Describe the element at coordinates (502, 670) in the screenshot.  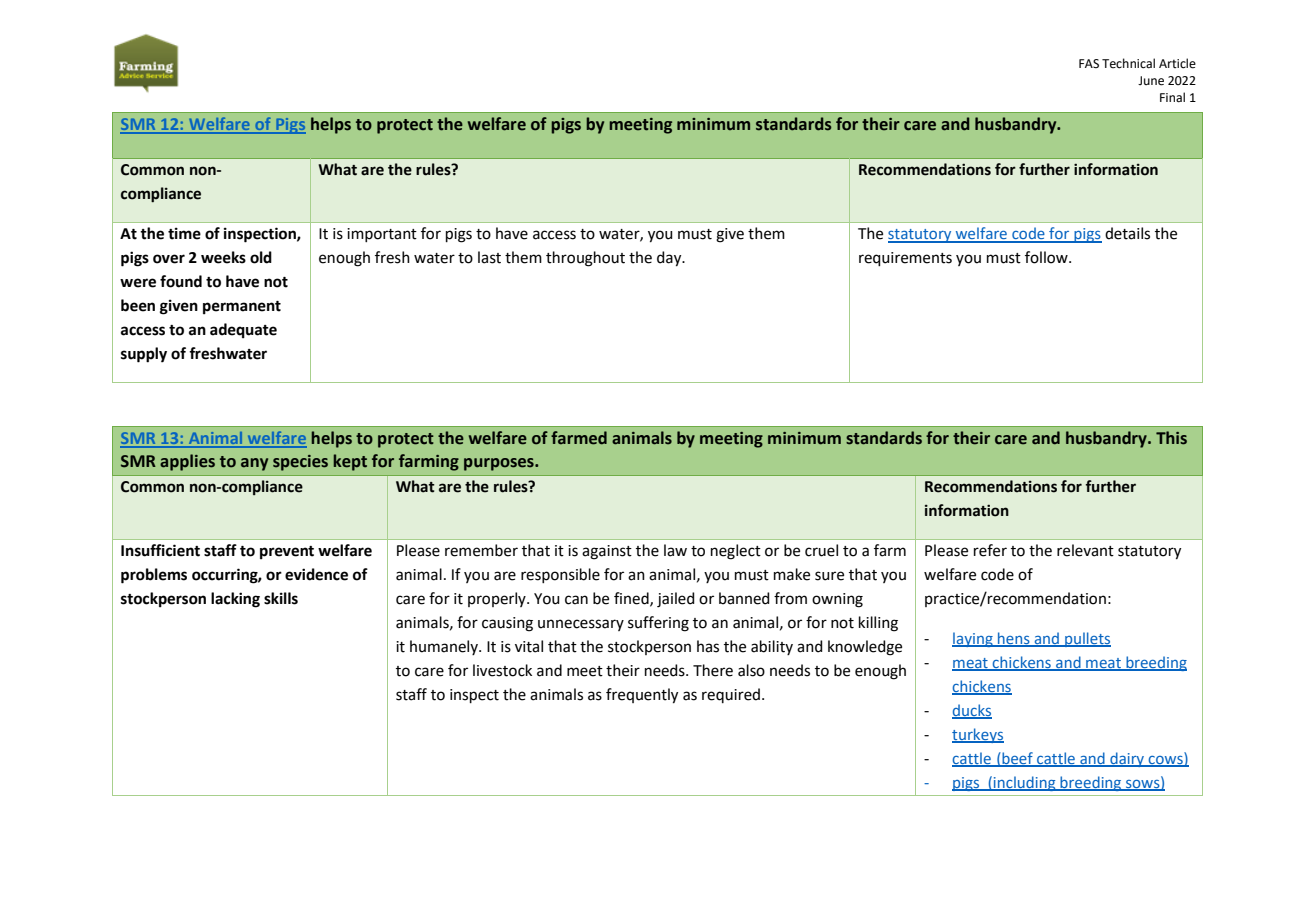
I see `livestock` at that location.
